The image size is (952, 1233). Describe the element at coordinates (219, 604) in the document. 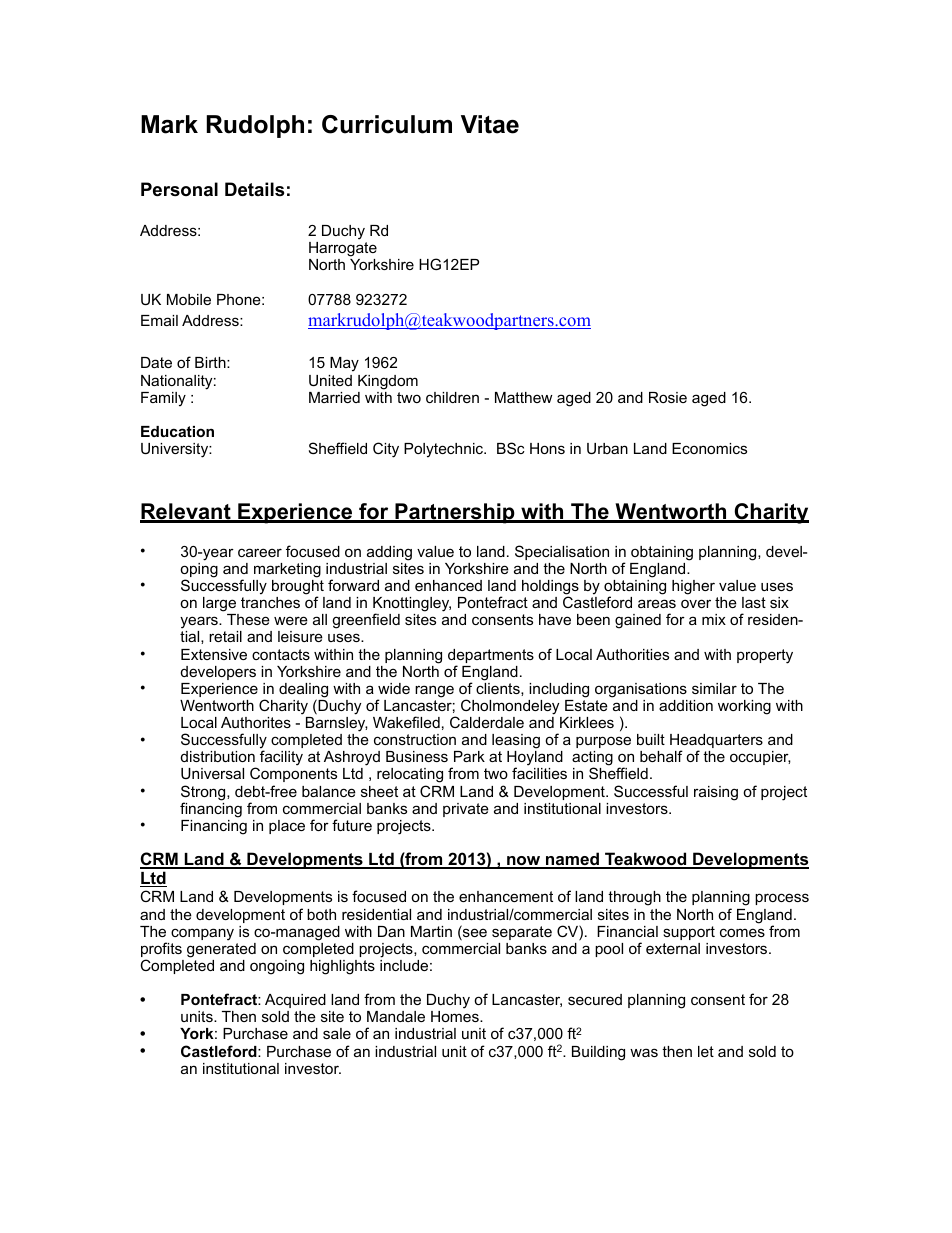

I see `large` at that location.
